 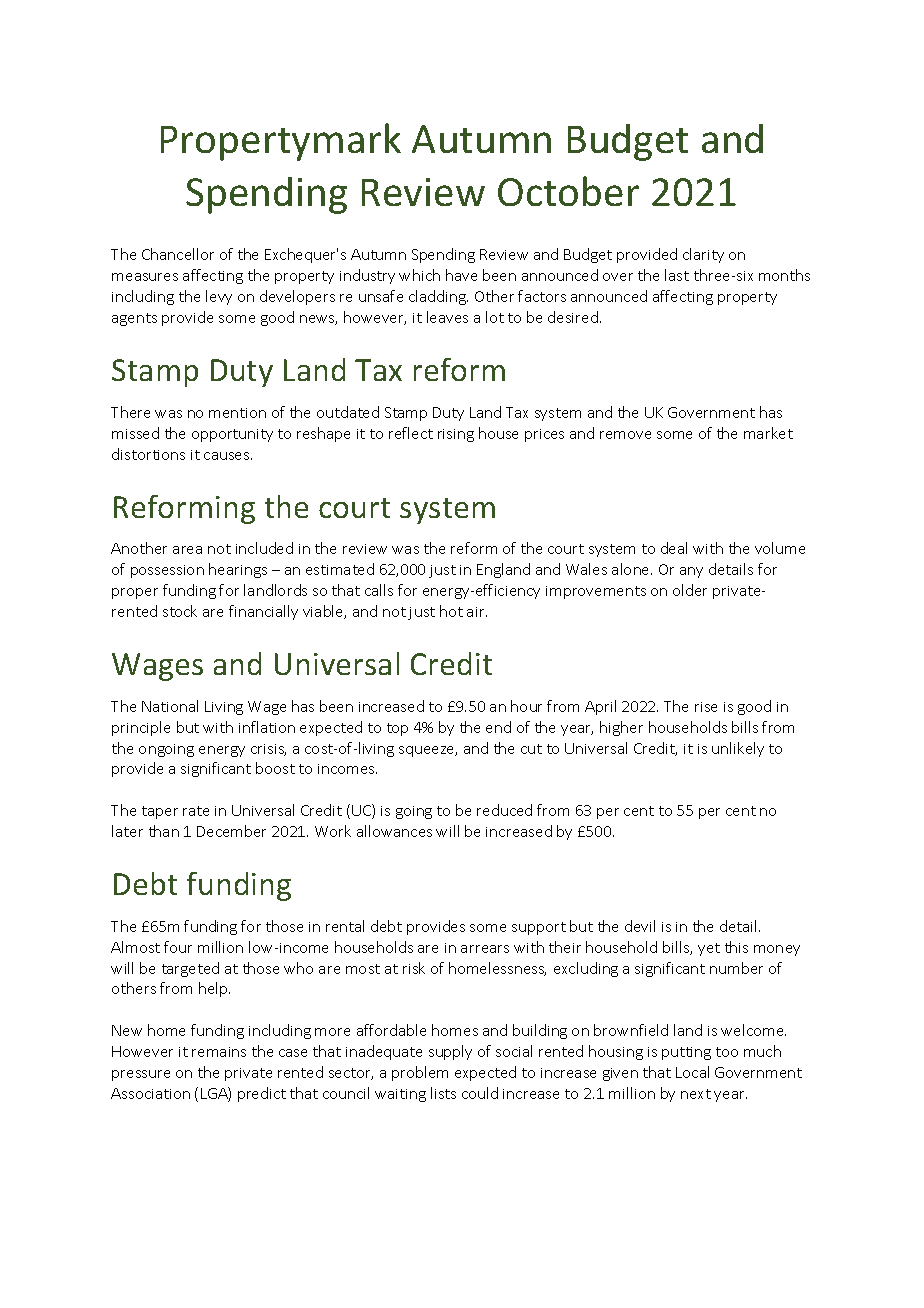 I want to click on clarity, so click(x=703, y=255).
